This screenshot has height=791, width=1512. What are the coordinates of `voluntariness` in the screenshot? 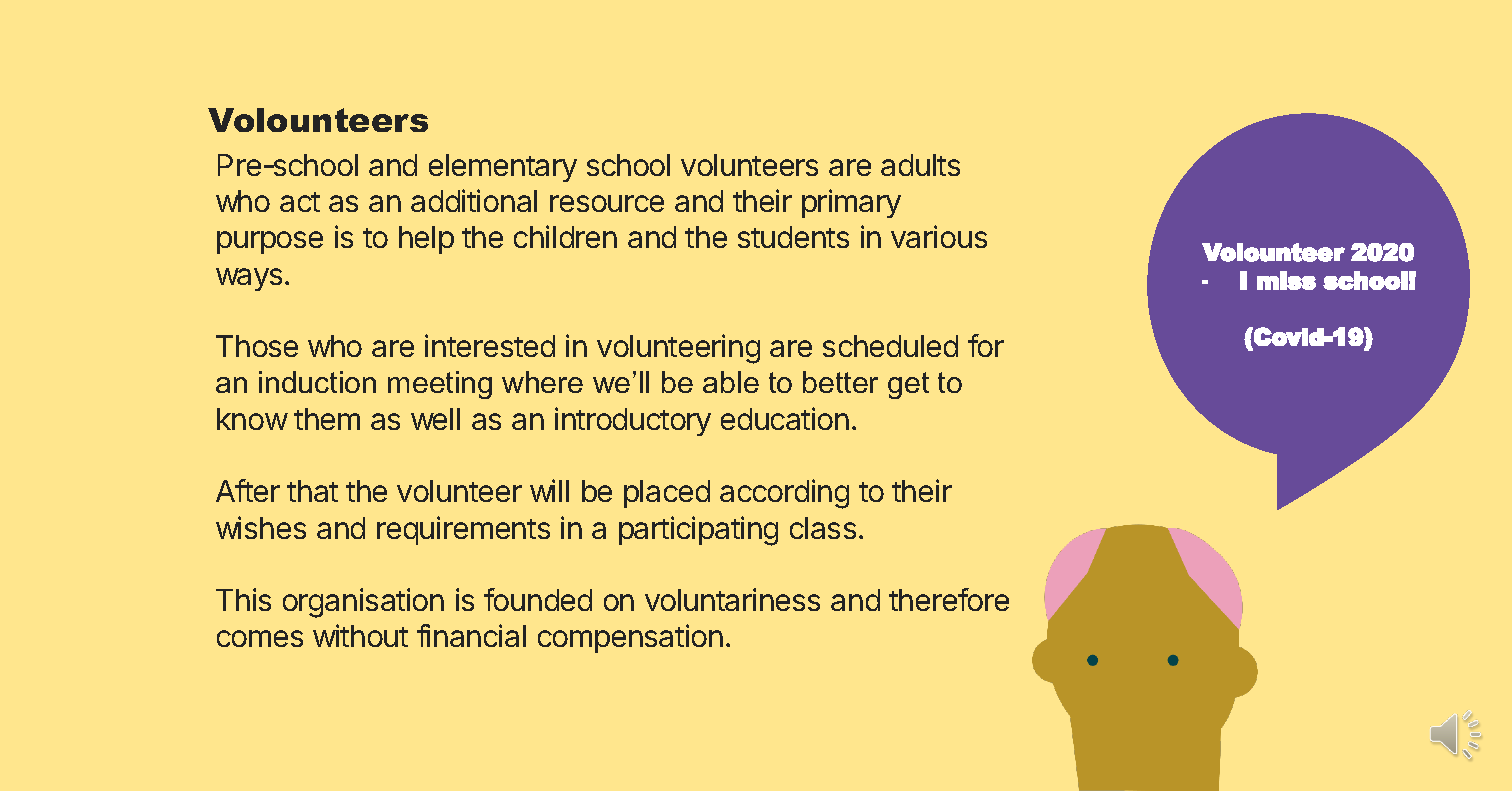 It's located at (732, 599).
